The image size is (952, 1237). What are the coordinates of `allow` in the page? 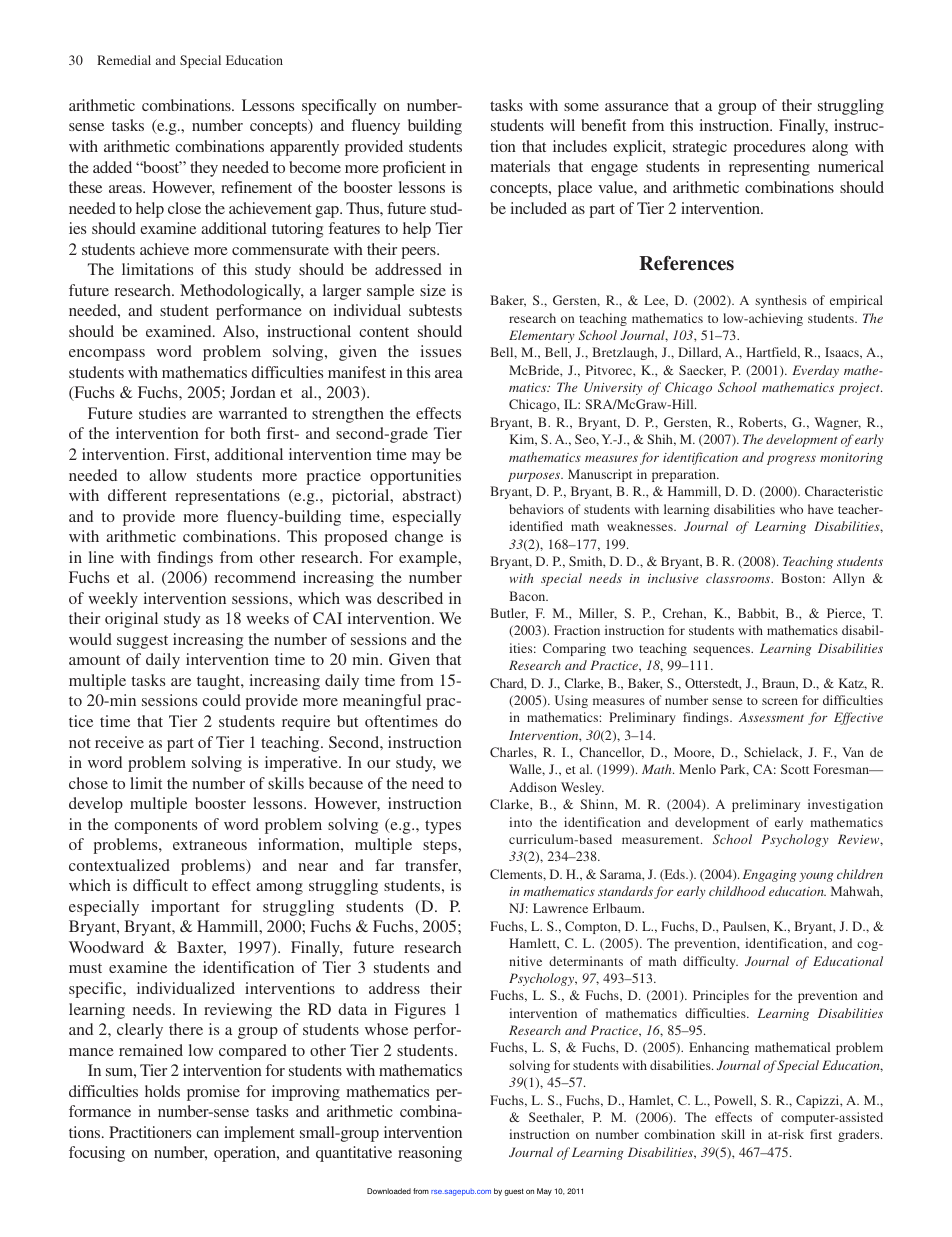 It's located at (168, 475).
